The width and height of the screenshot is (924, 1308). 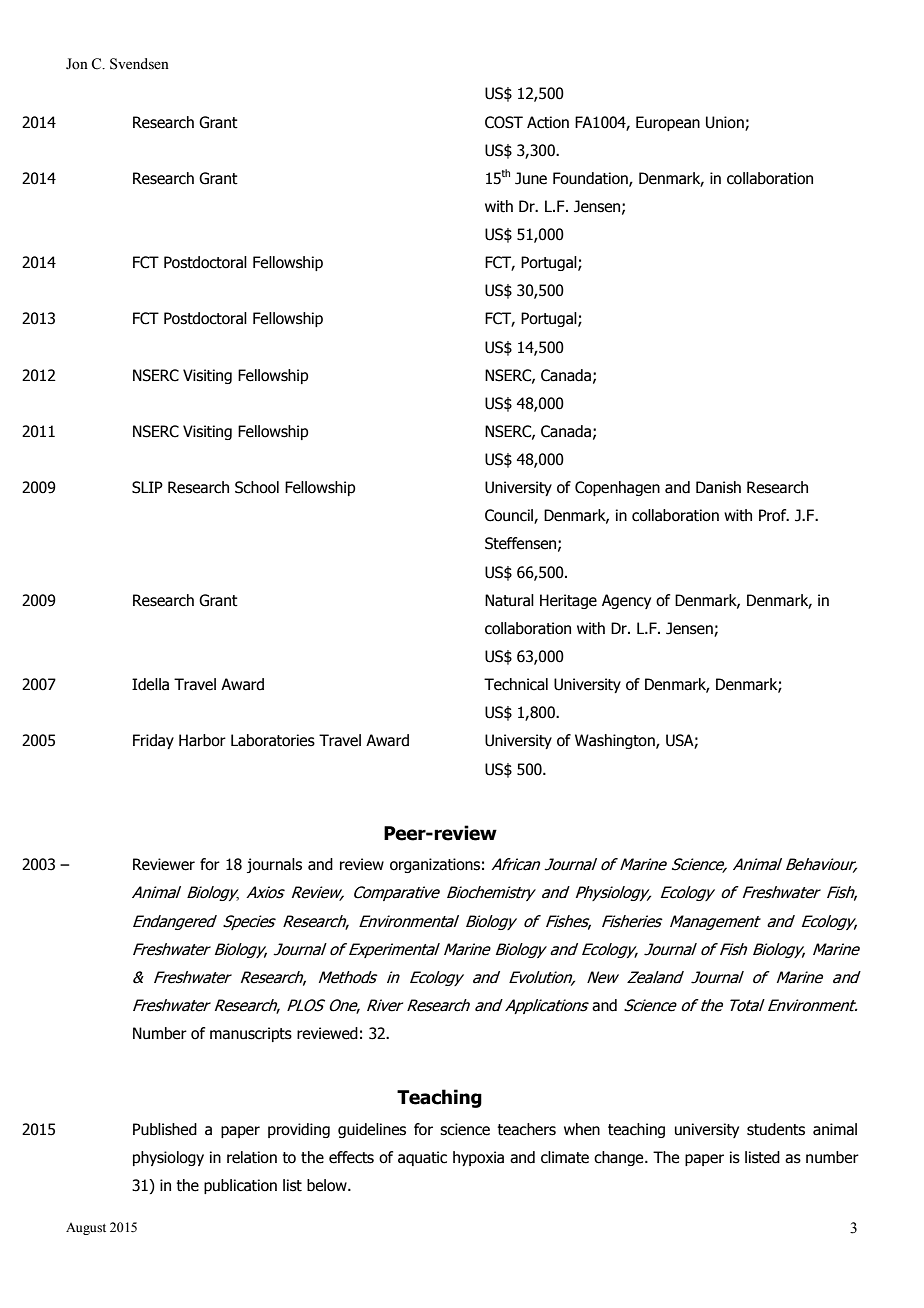 I want to click on change, so click(x=620, y=1158).
